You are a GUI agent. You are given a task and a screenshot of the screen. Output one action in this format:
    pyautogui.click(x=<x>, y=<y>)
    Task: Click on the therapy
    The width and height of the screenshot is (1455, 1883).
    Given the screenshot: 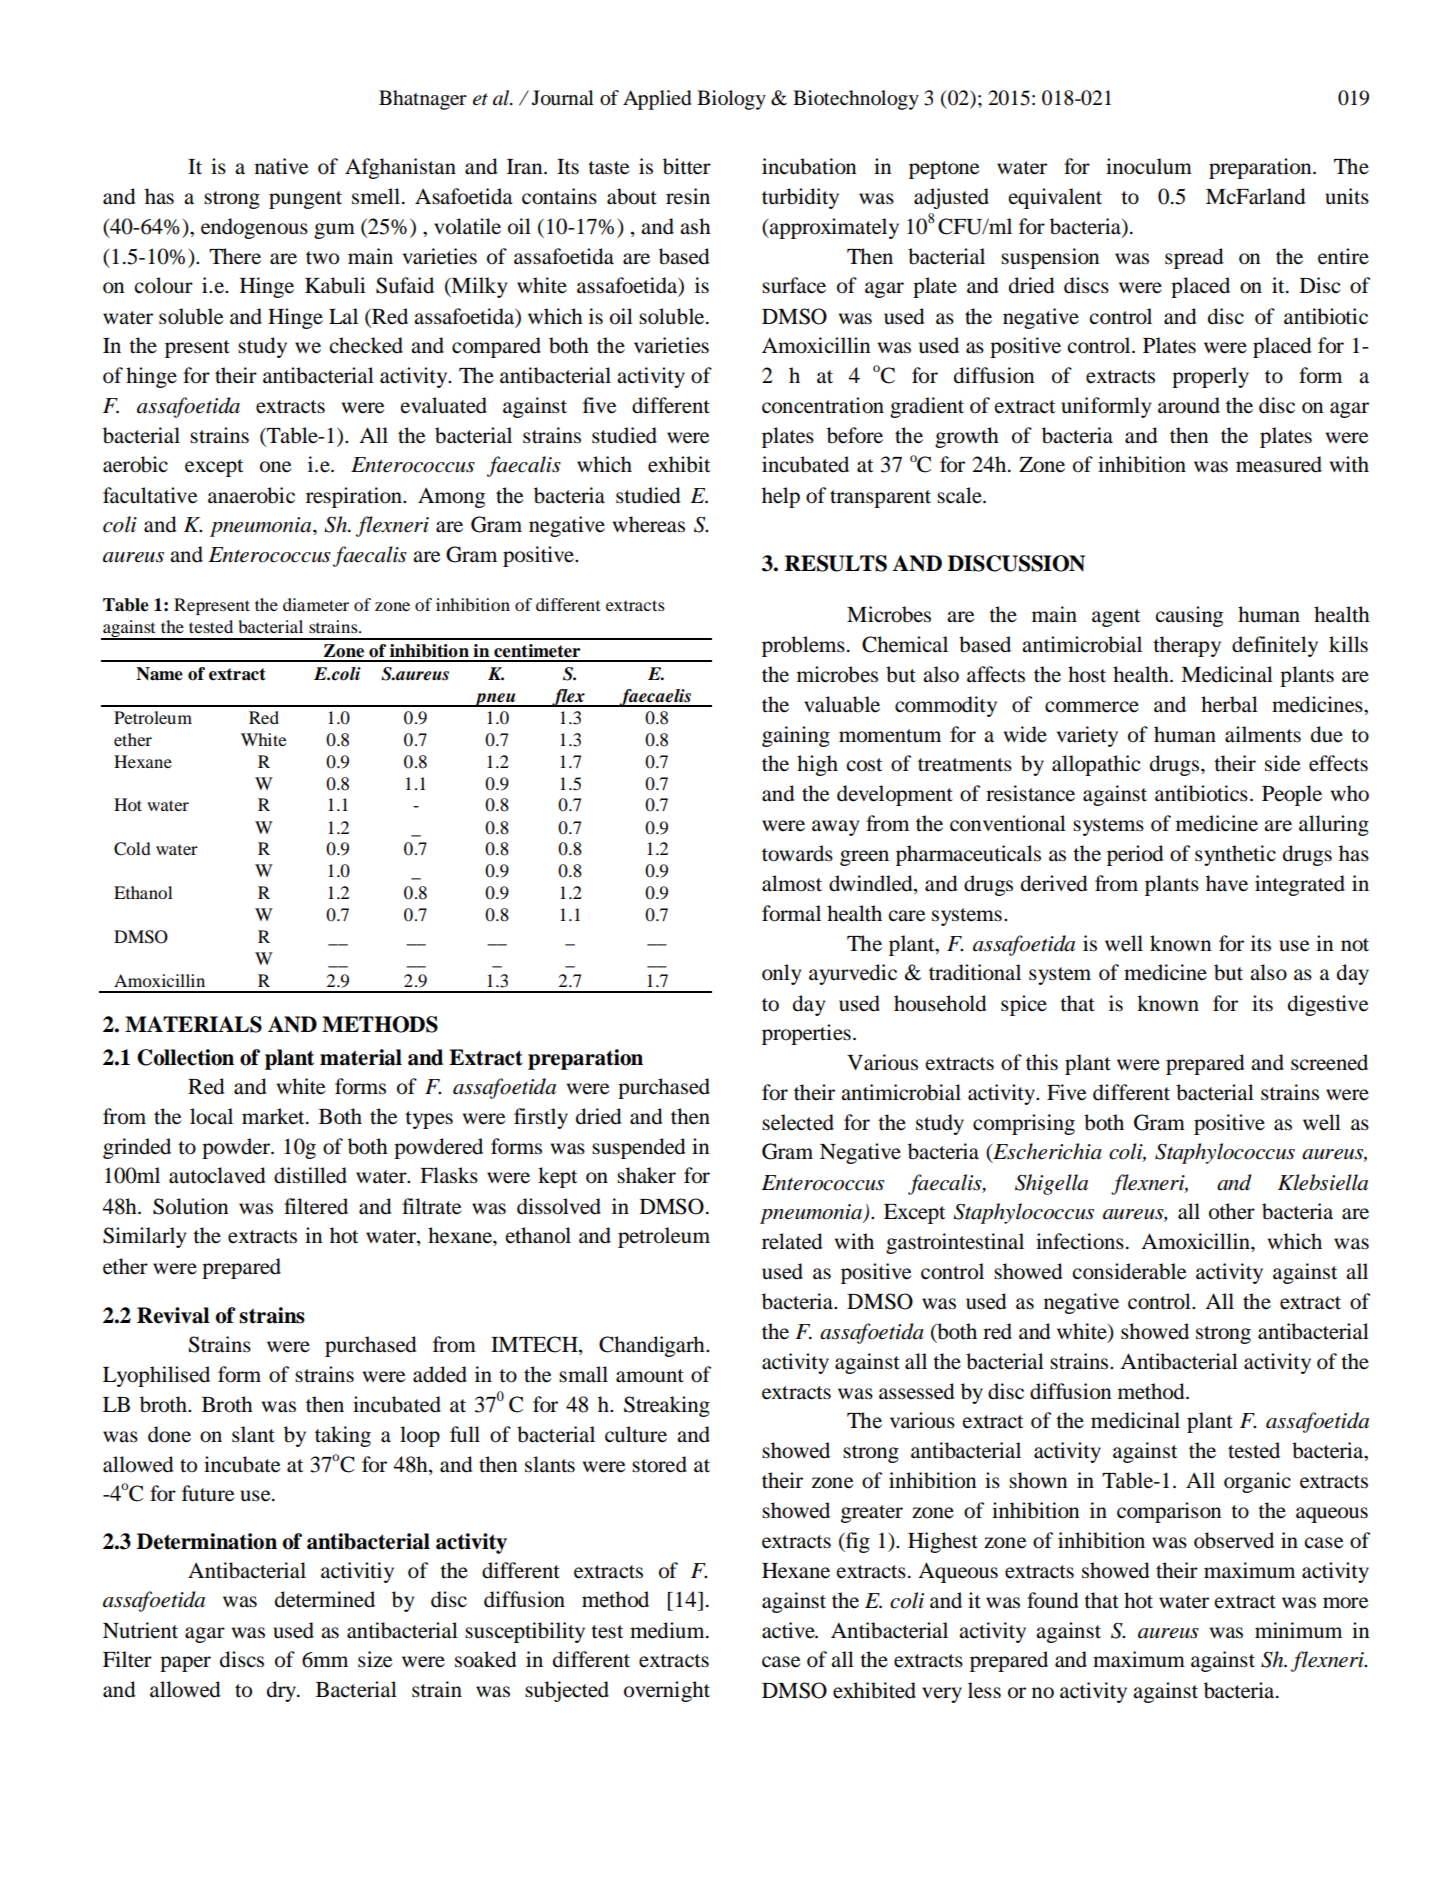 What is the action you would take?
    pyautogui.click(x=1187, y=646)
